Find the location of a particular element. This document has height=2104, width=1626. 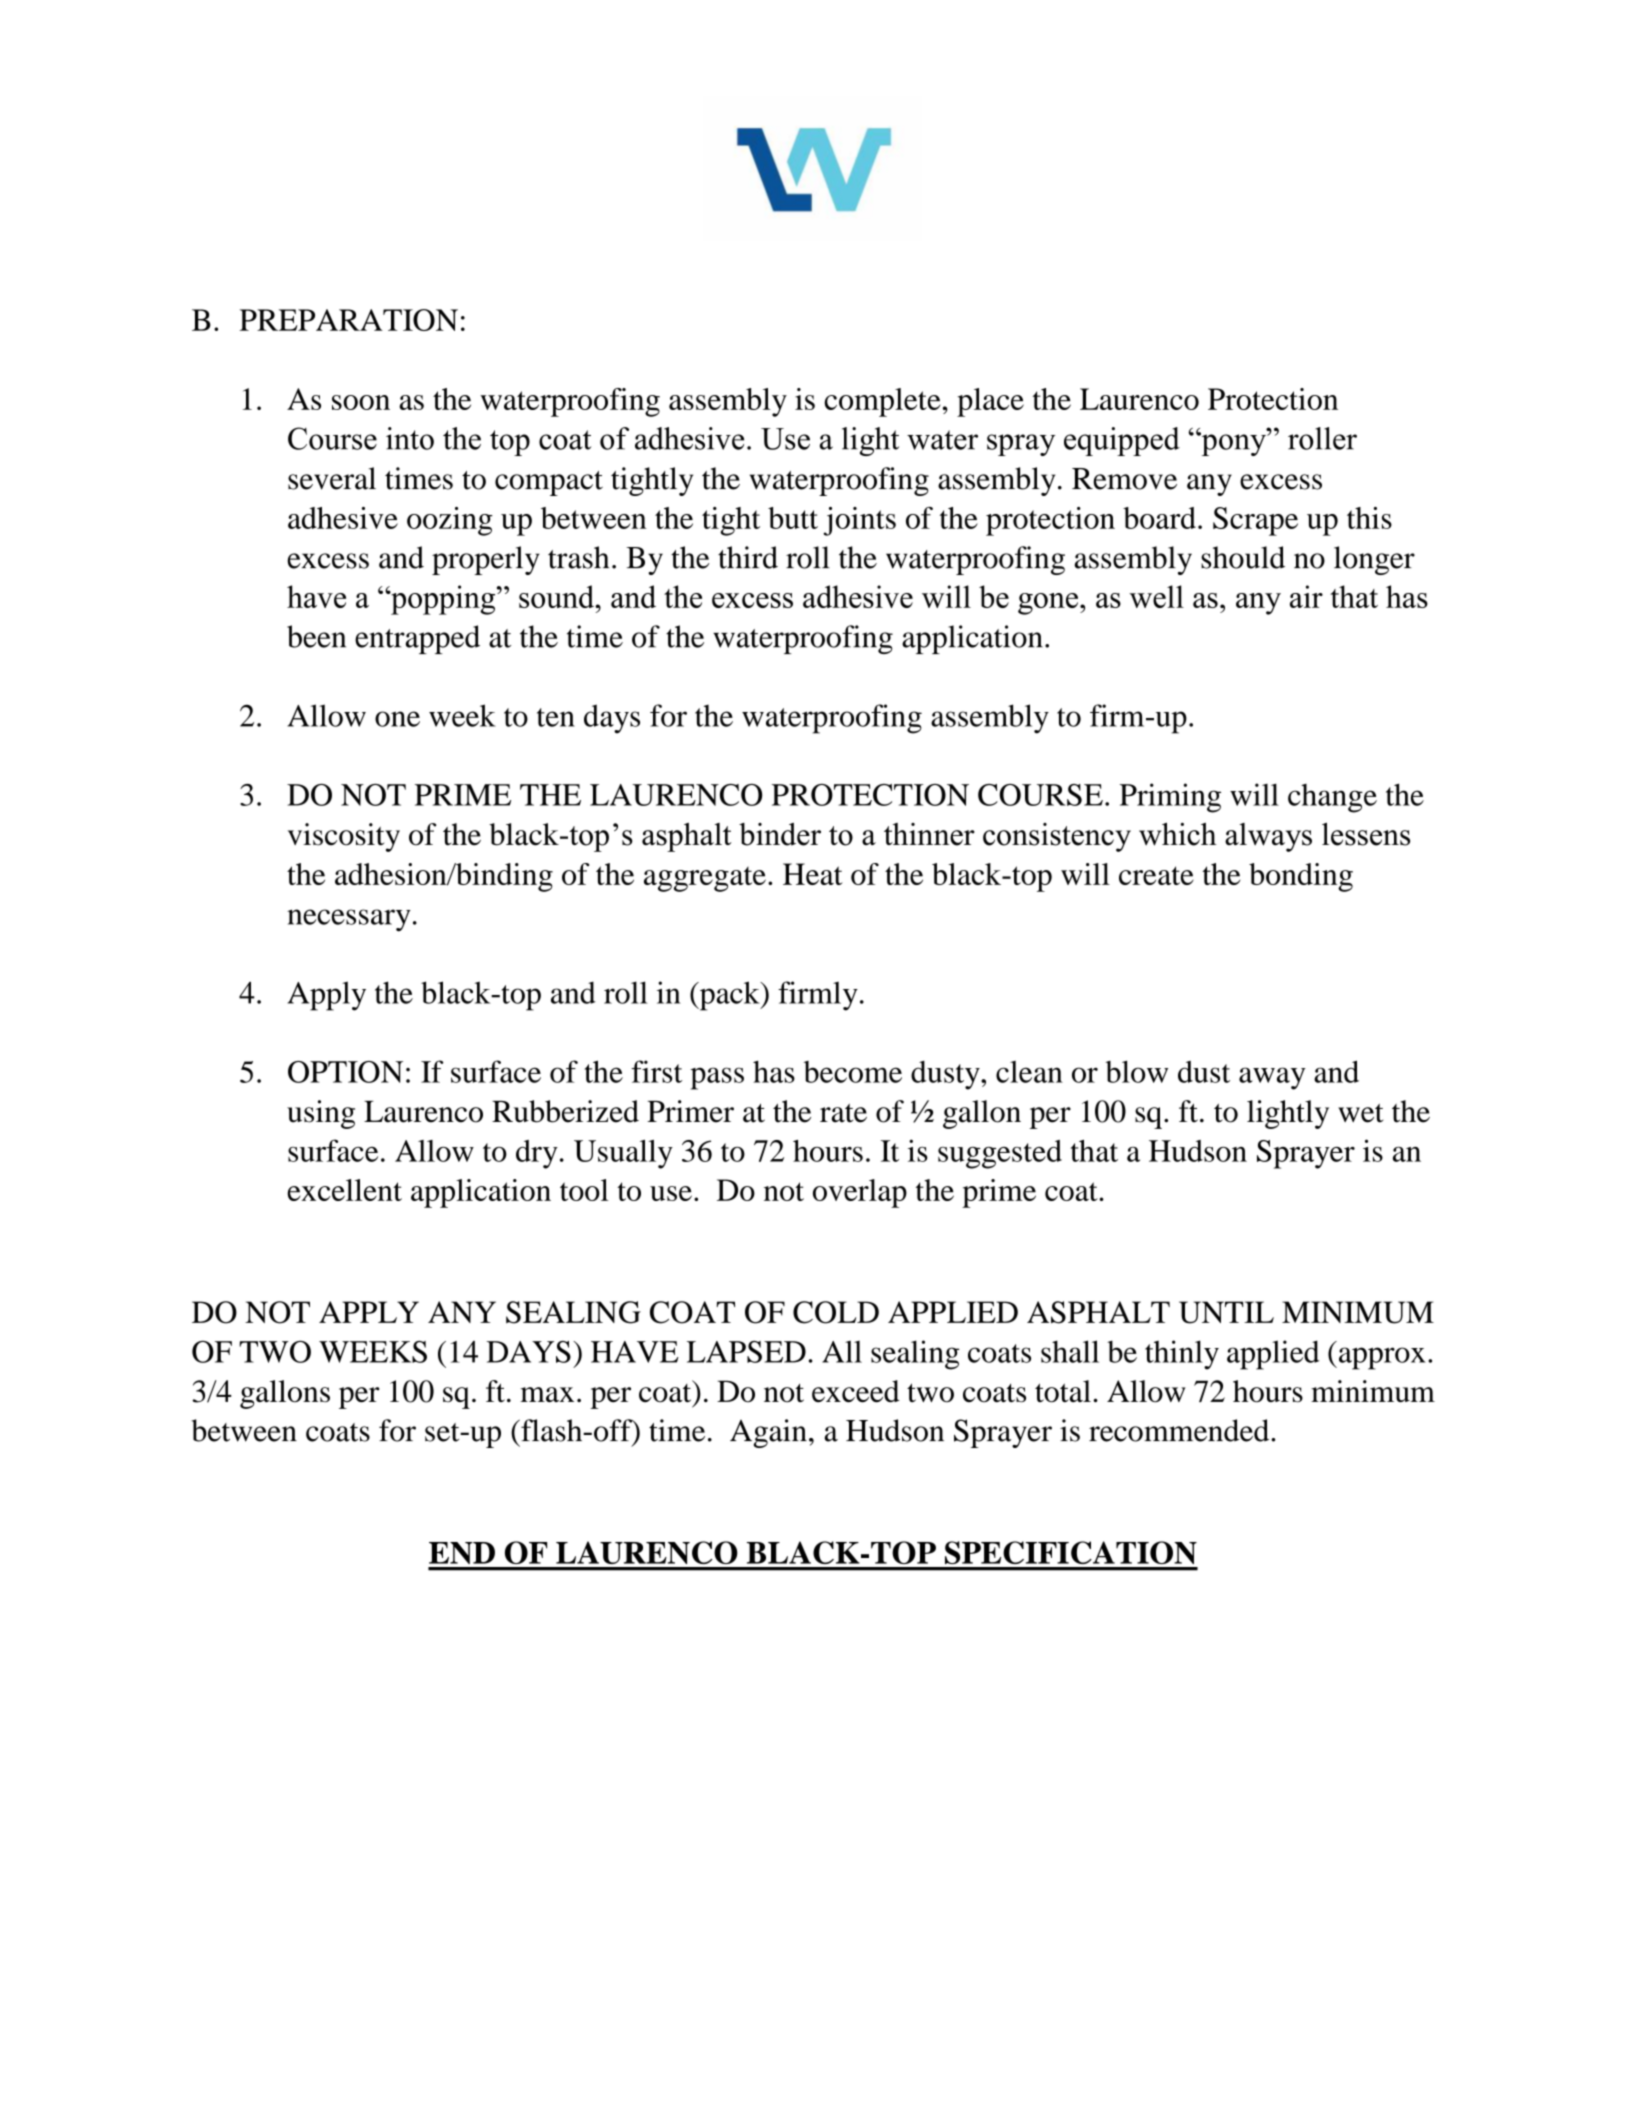

air is located at coordinates (1306, 596).
